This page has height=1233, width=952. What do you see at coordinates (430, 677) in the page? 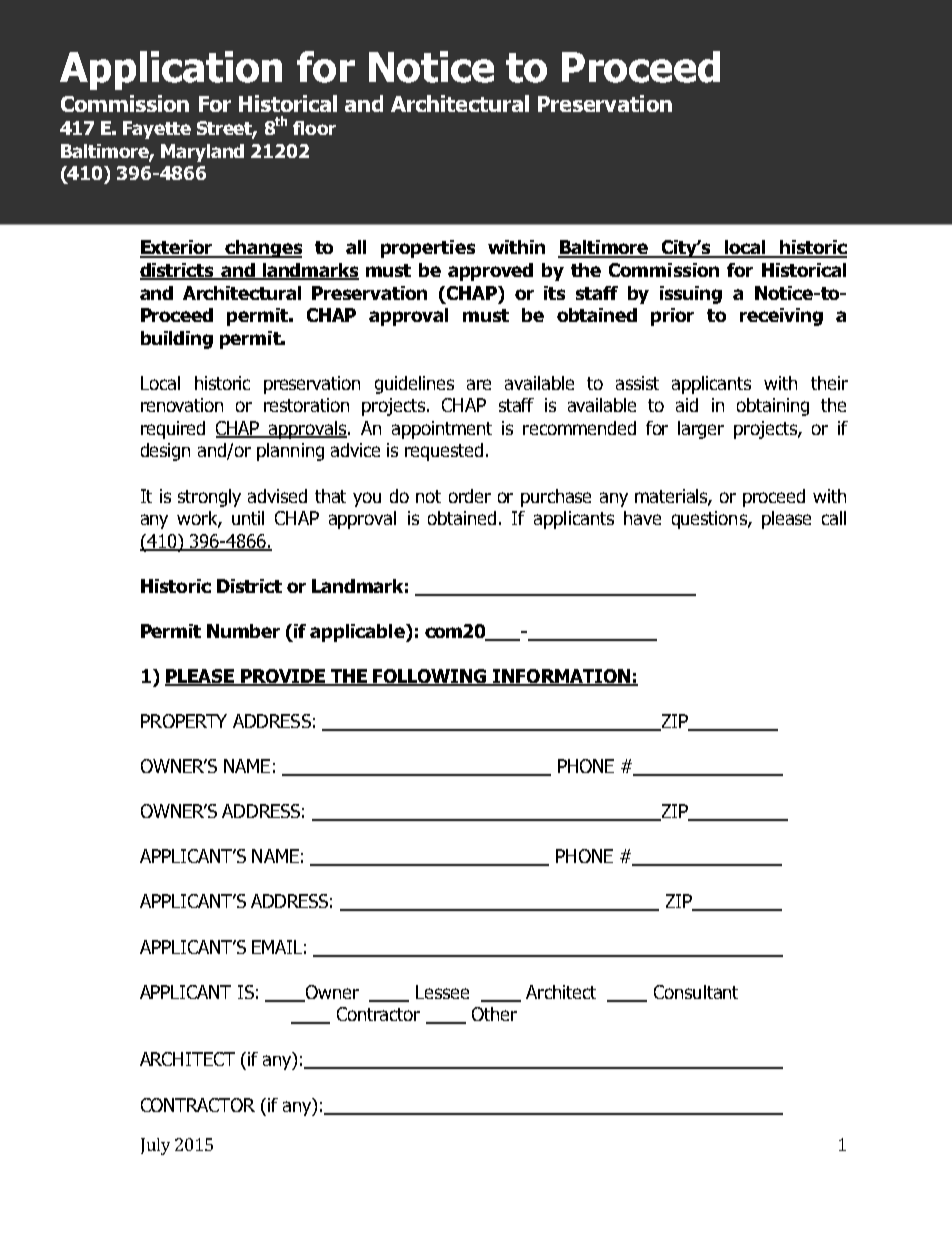
I see `FOLLOWING` at bounding box center [430, 677].
